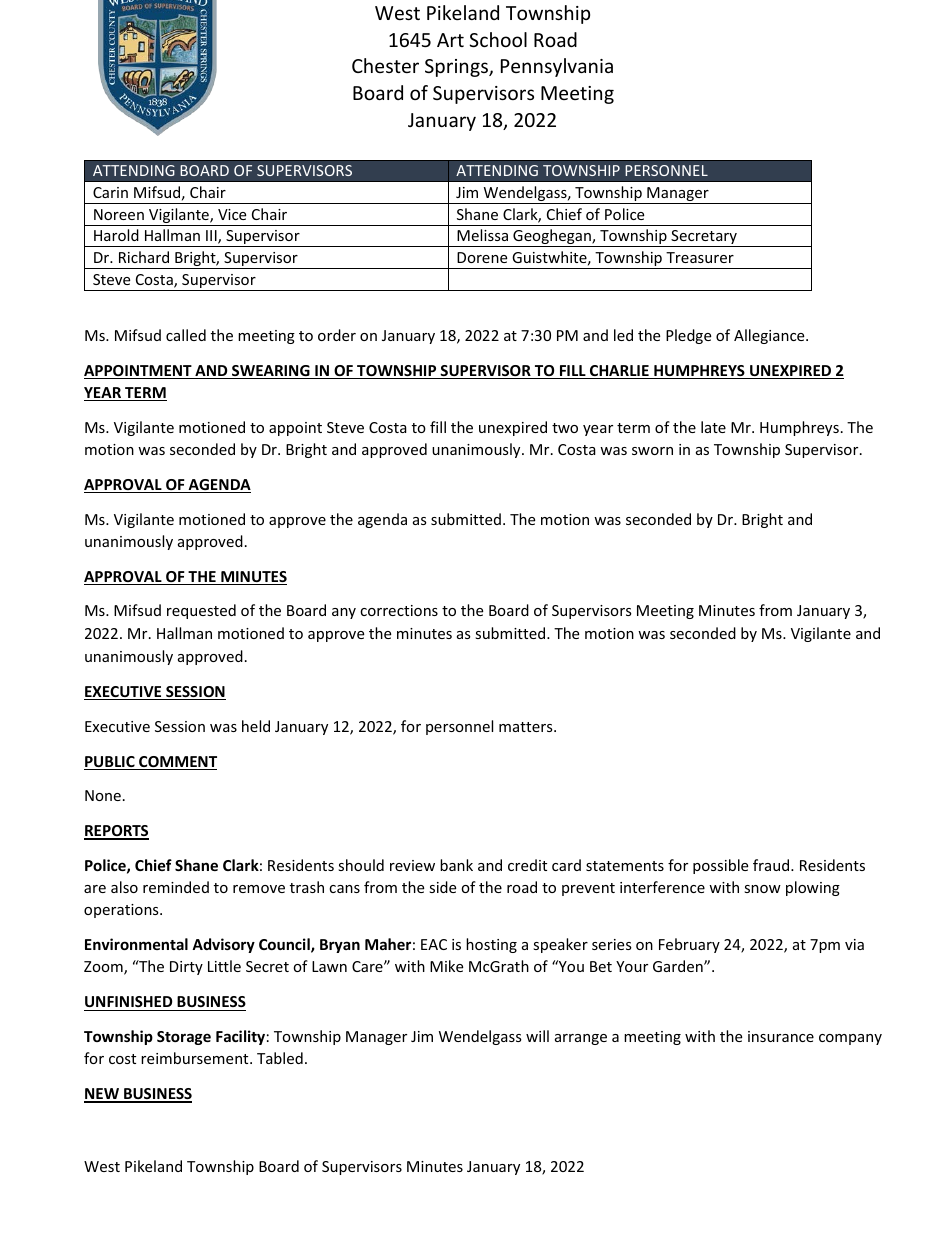 The height and width of the screenshot is (1233, 952). Describe the element at coordinates (557, 67) in the screenshot. I see `Pennsylvania` at that location.
